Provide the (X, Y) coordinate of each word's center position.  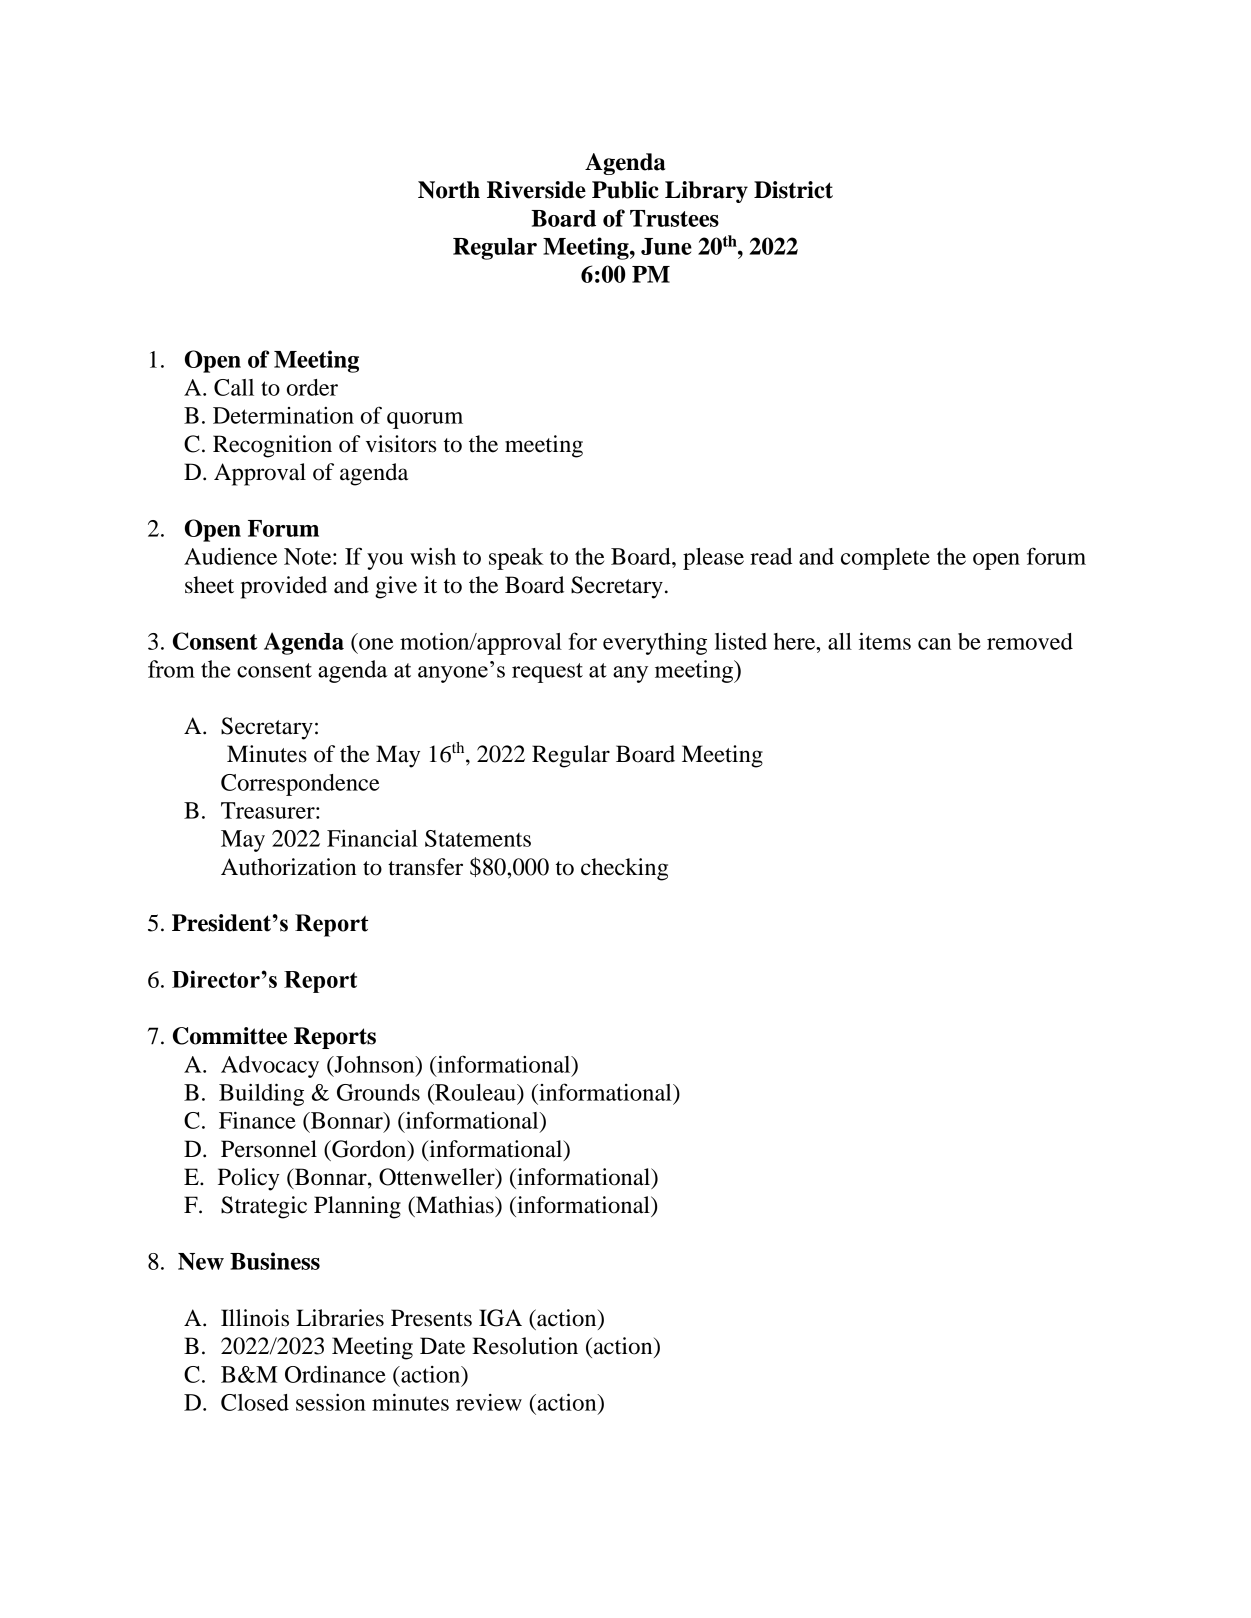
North (449, 190)
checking (624, 869)
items (885, 641)
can (934, 644)
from (171, 669)
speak (516, 559)
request (547, 673)
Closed (255, 1402)
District (793, 190)
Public (625, 190)
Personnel (269, 1149)
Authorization (288, 867)
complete (885, 559)
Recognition (272, 446)
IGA (500, 1318)
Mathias (455, 1205)
